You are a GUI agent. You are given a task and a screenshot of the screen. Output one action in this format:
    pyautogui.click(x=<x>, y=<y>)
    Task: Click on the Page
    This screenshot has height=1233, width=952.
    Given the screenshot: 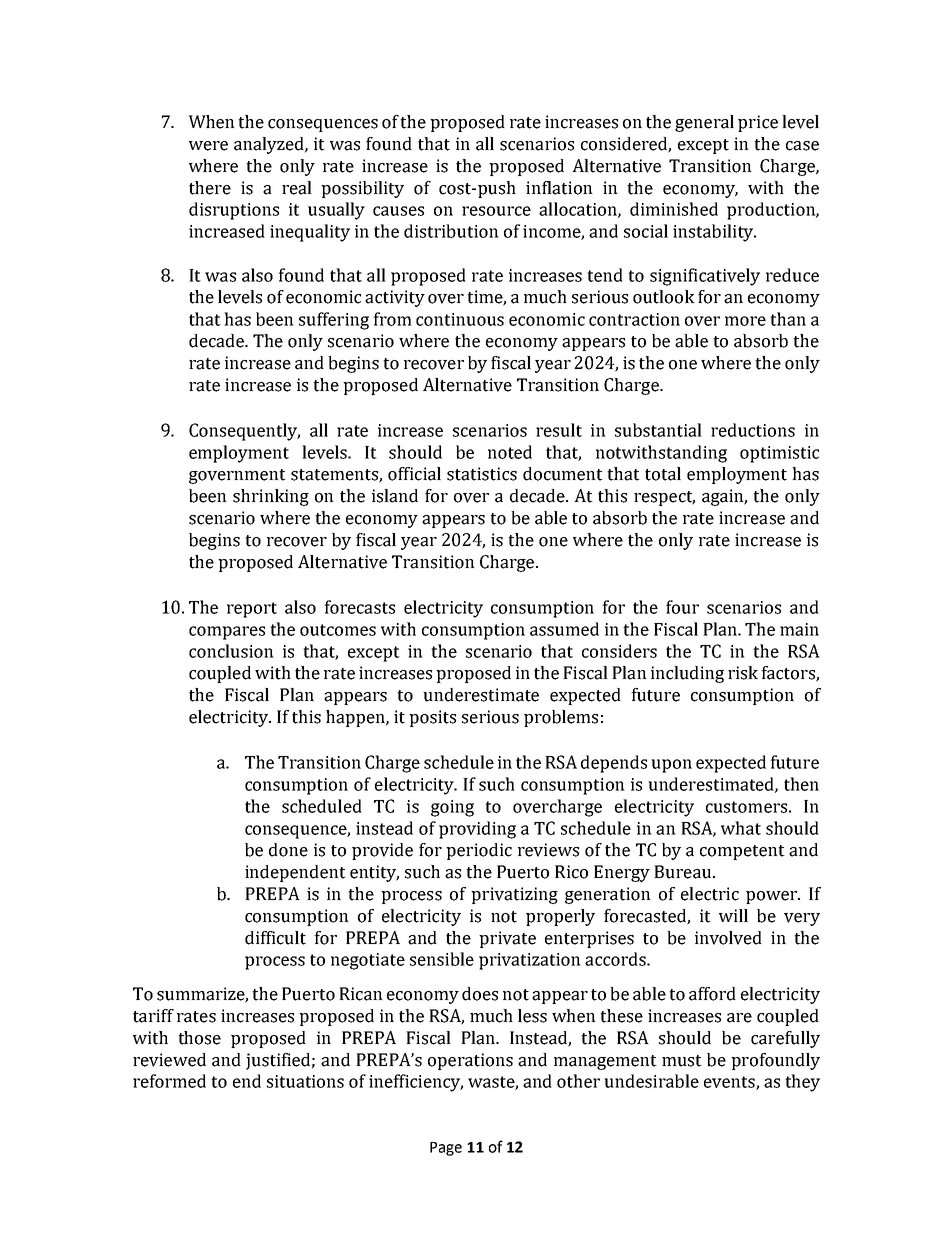 What is the action you would take?
    pyautogui.click(x=446, y=1149)
